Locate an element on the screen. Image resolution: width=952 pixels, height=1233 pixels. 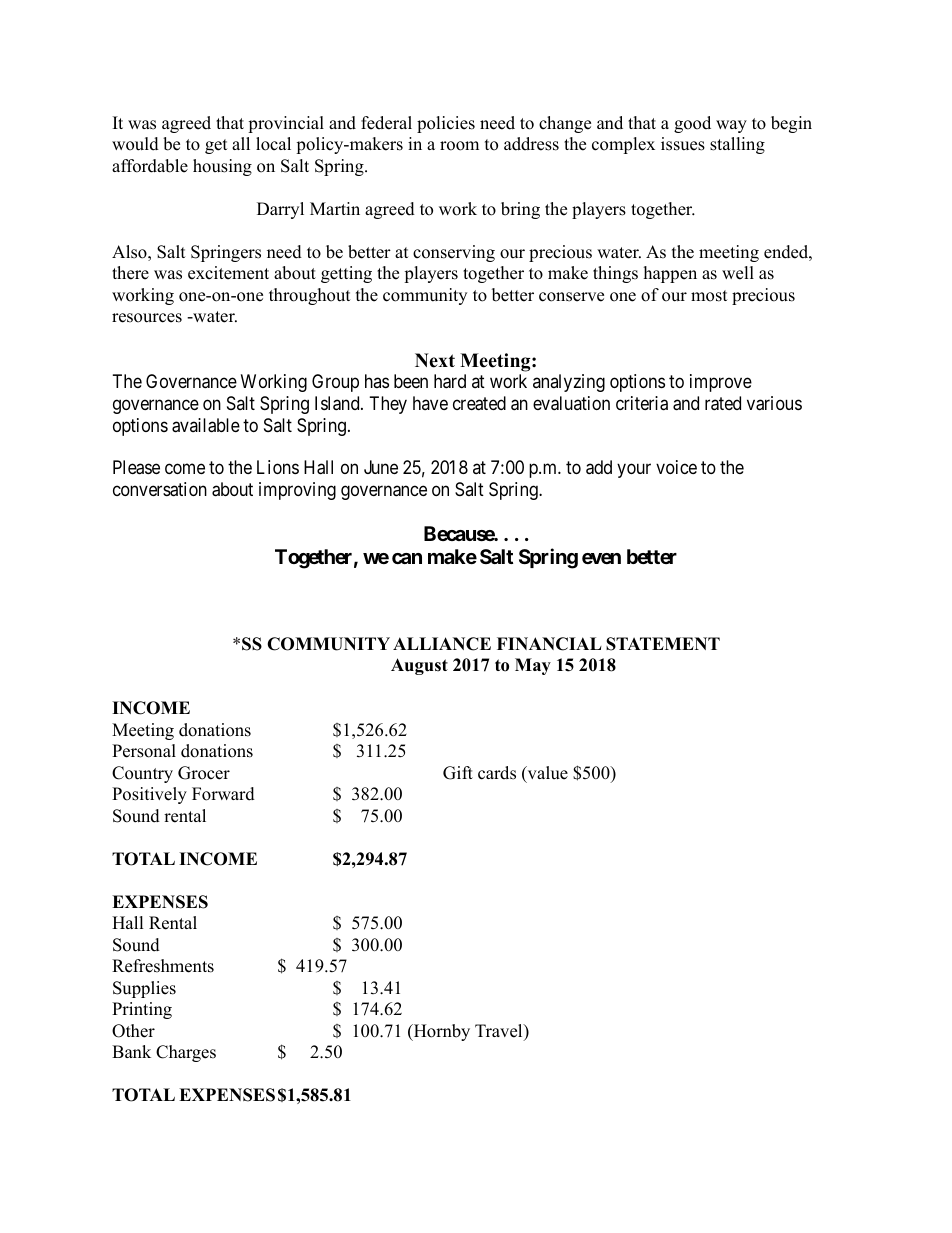
available is located at coordinates (206, 425).
